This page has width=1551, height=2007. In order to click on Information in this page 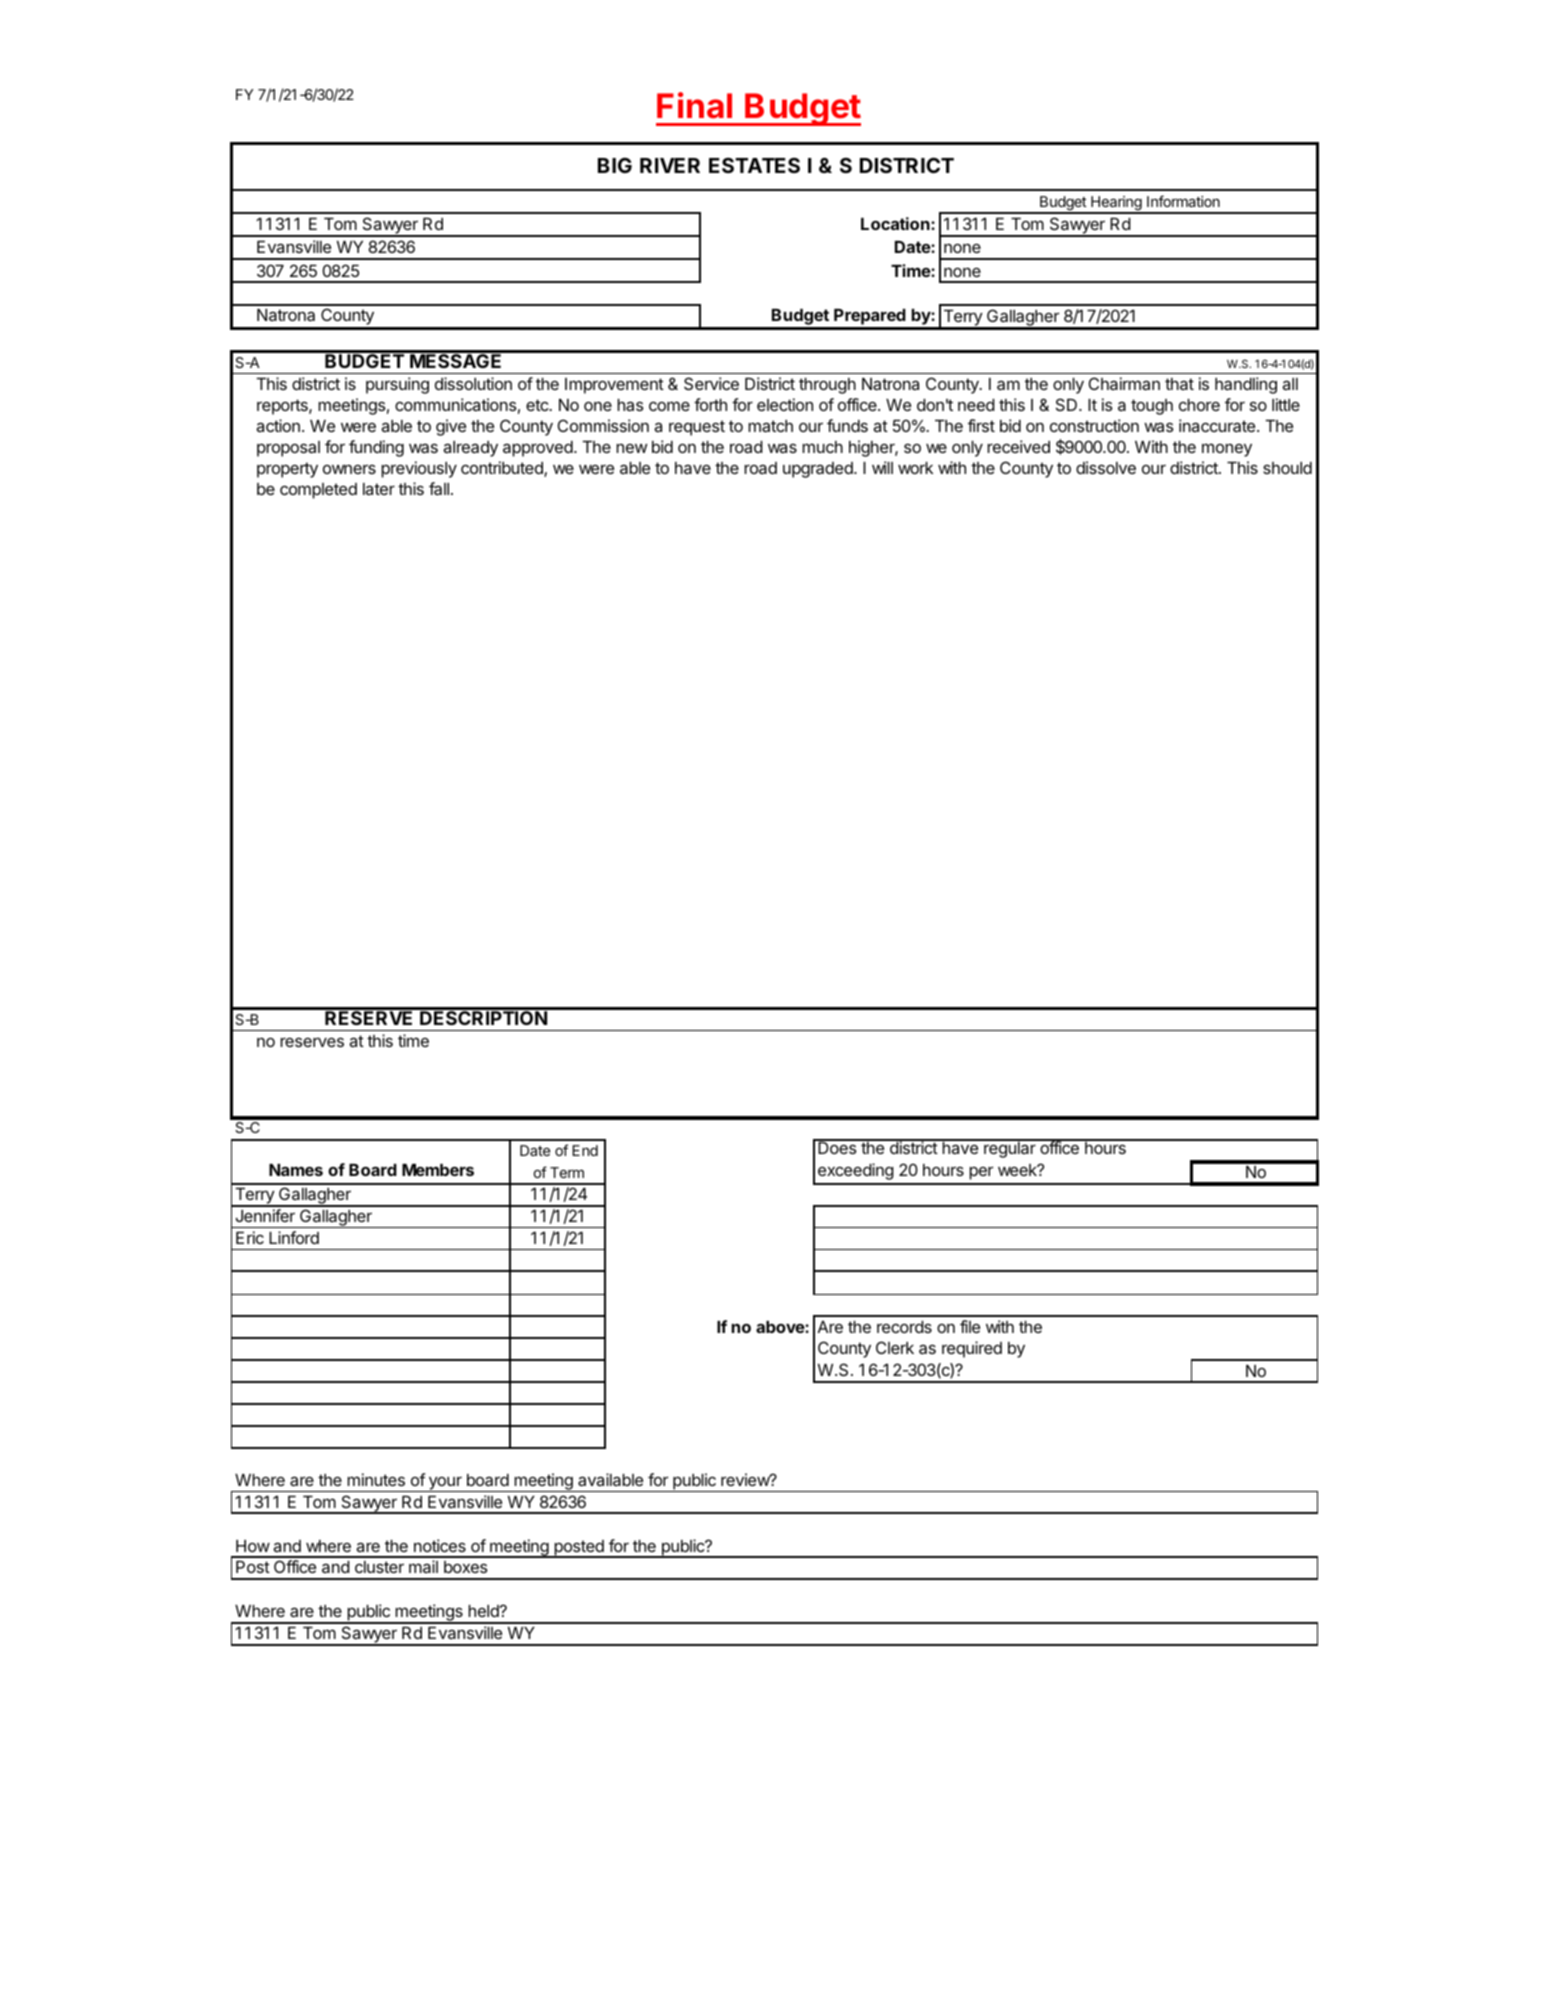, I will do `click(1183, 201)`.
